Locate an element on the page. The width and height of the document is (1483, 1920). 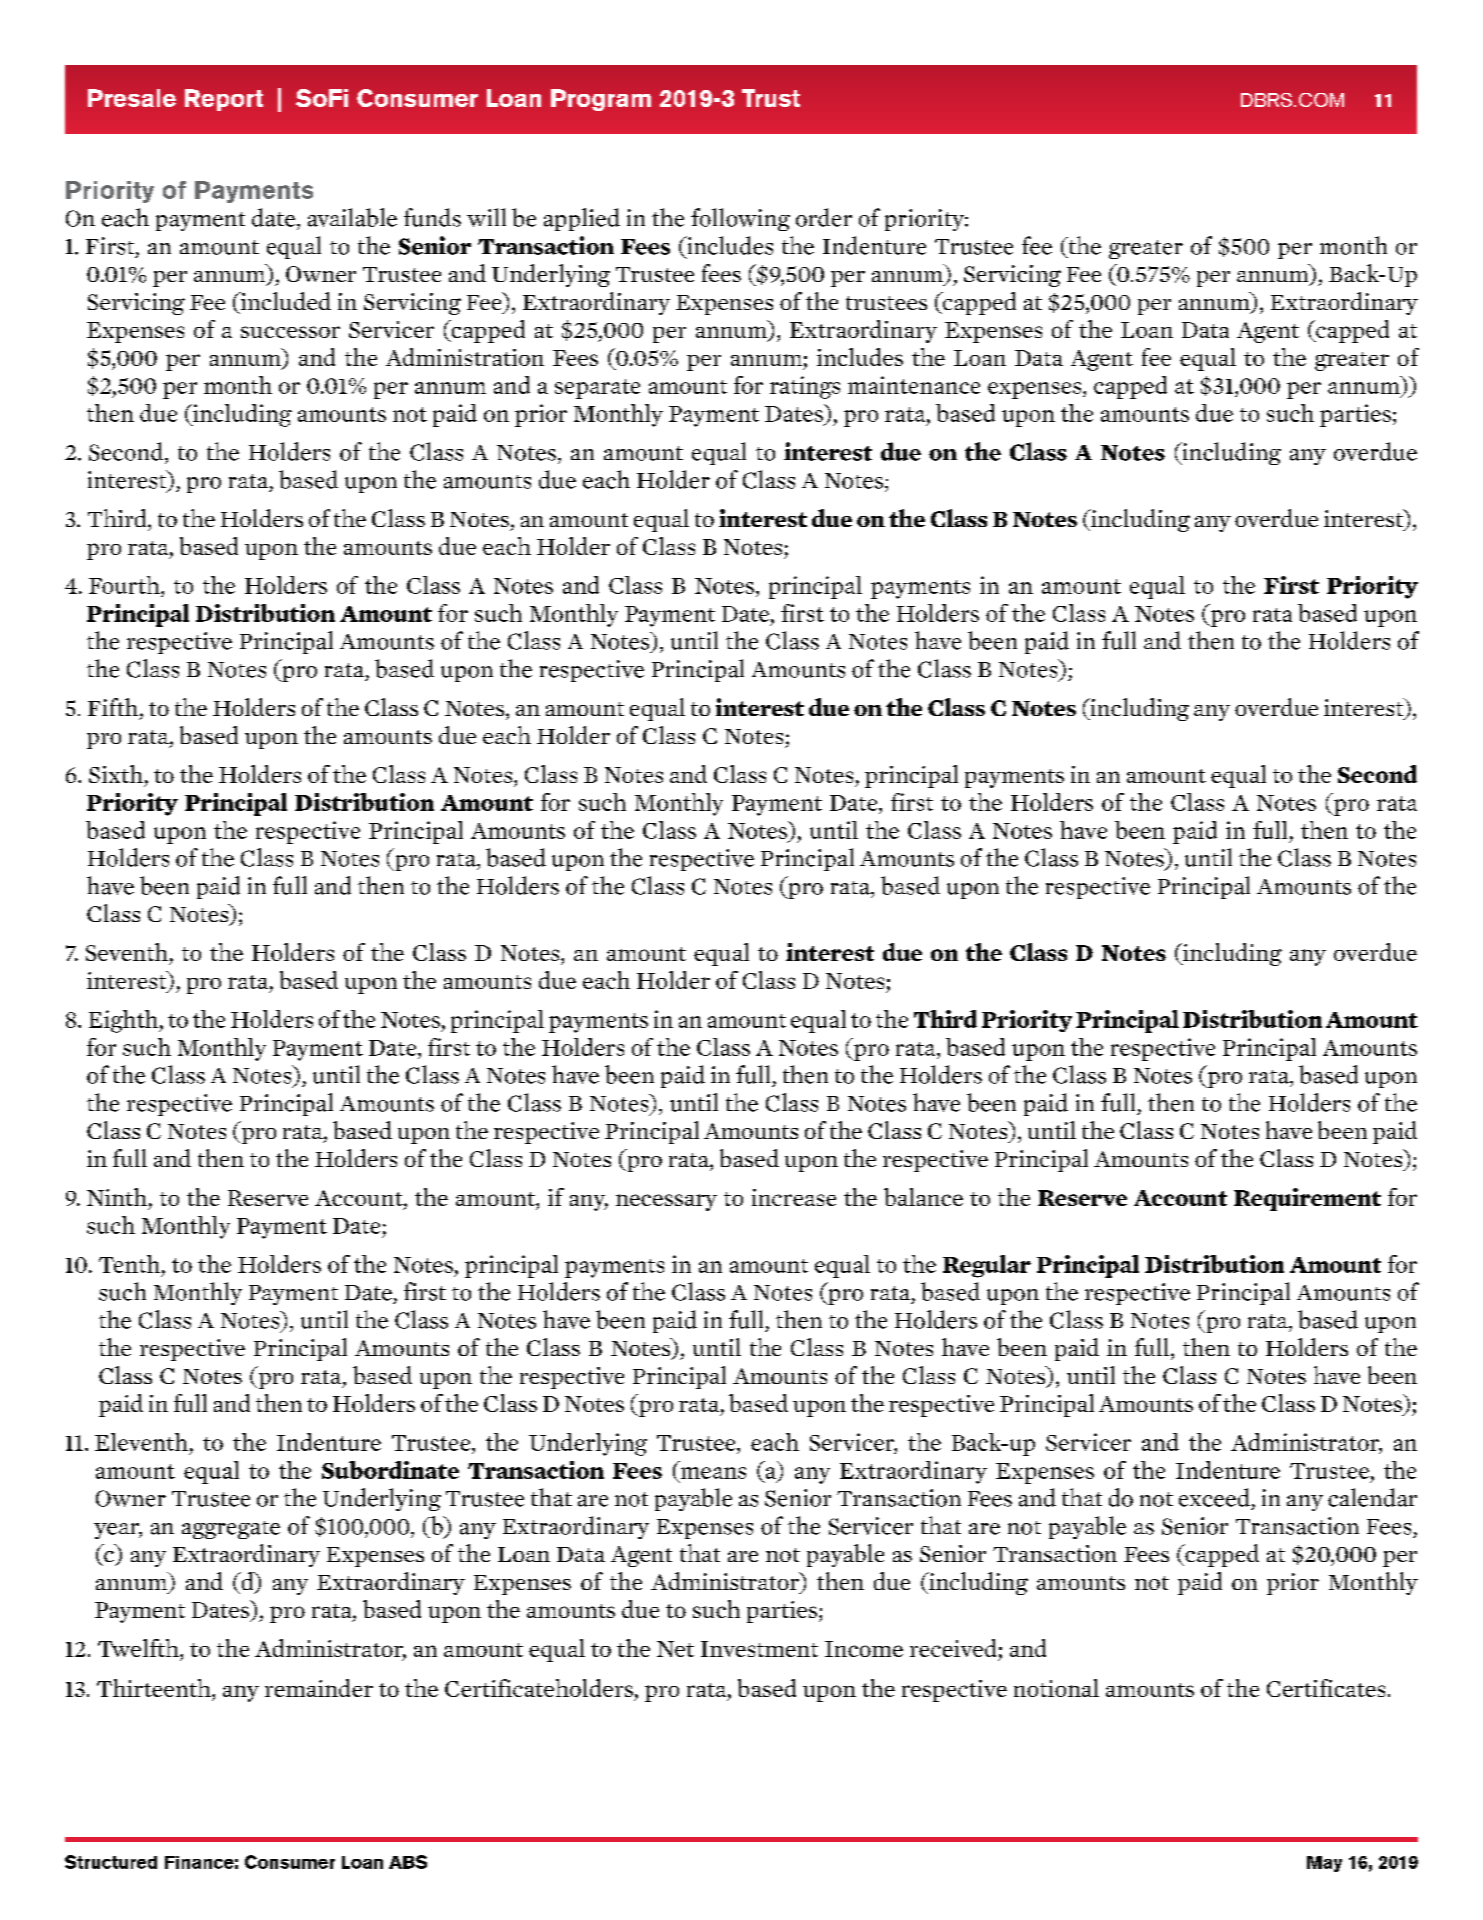
Requirement is located at coordinates (1307, 1199).
